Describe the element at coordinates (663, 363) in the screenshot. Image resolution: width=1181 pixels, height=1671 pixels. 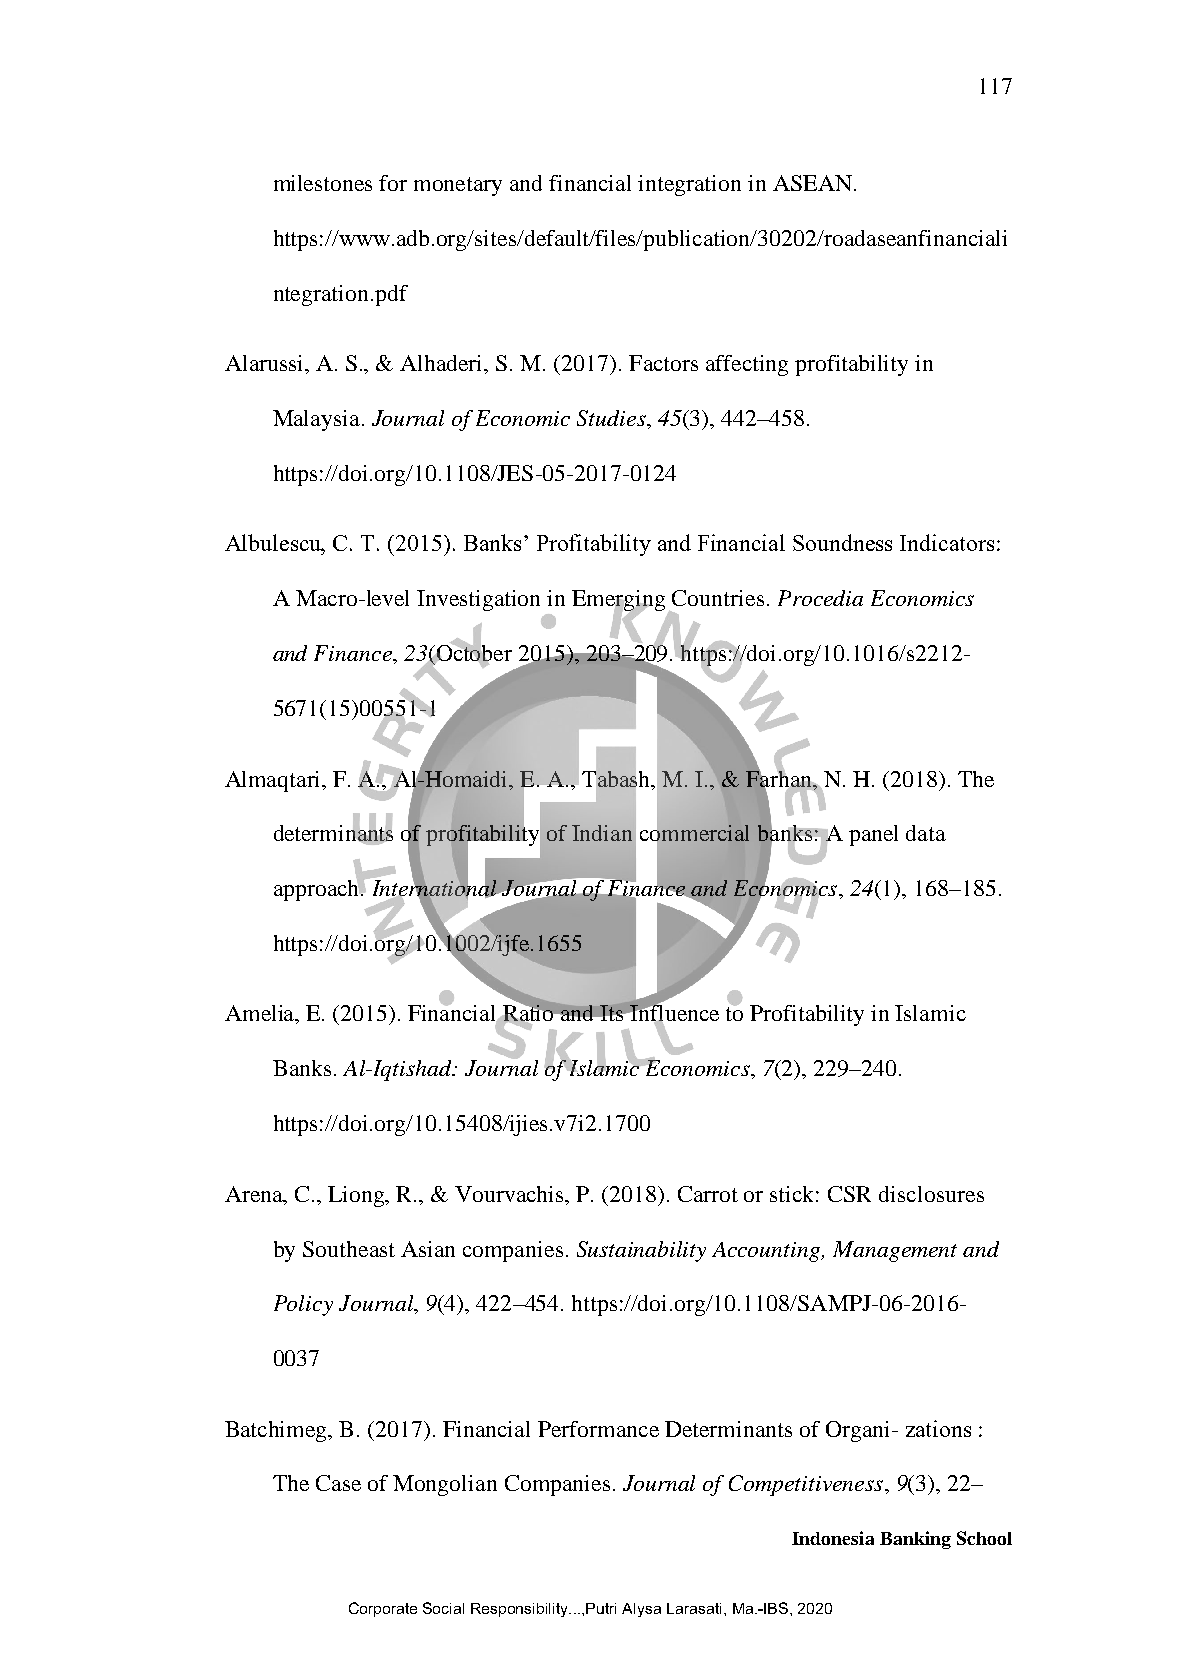
I see `Factors` at that location.
